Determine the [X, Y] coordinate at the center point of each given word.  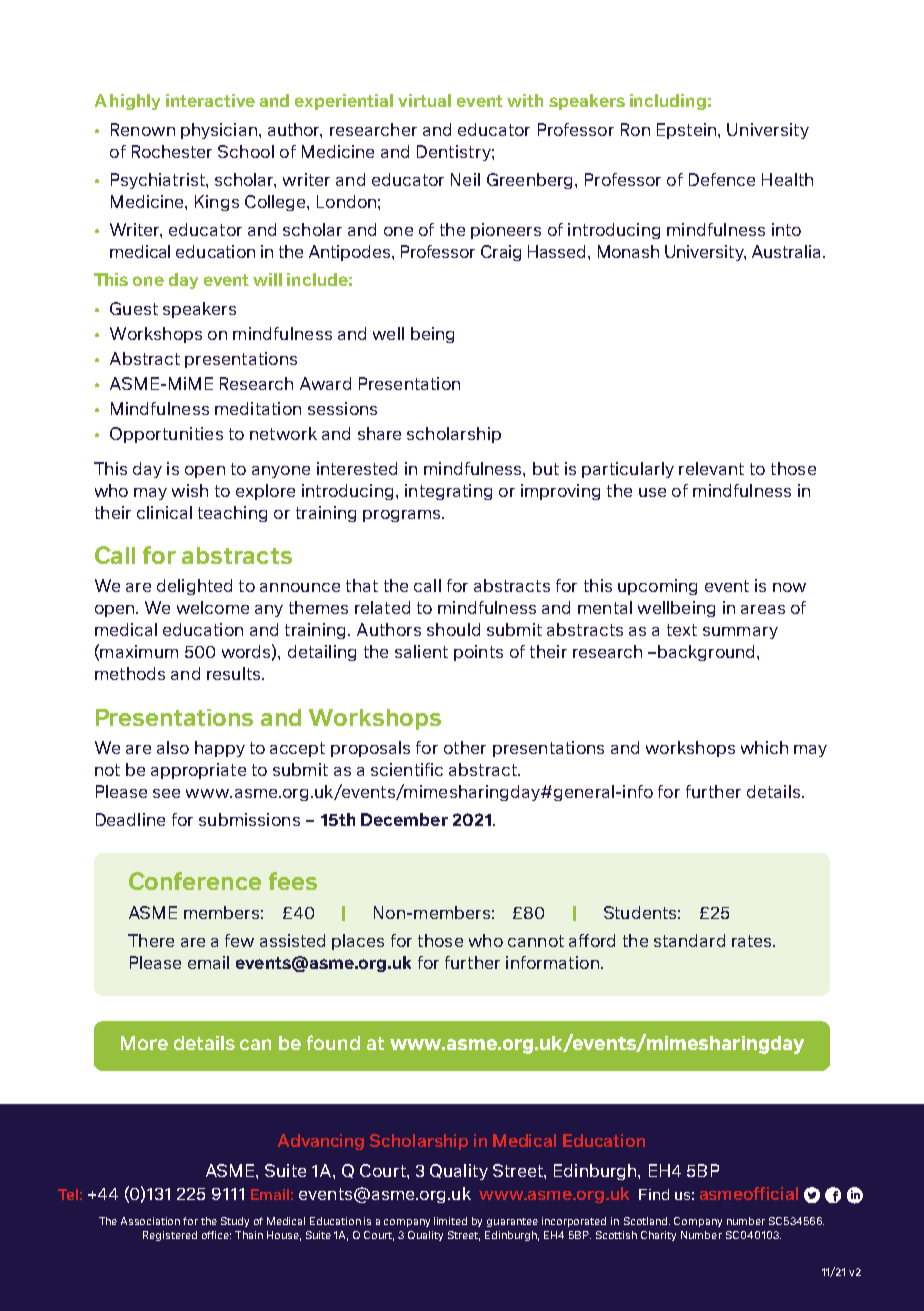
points [478, 653]
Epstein [688, 131]
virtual [424, 100]
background [708, 653]
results [235, 673]
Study [235, 1222]
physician [219, 131]
